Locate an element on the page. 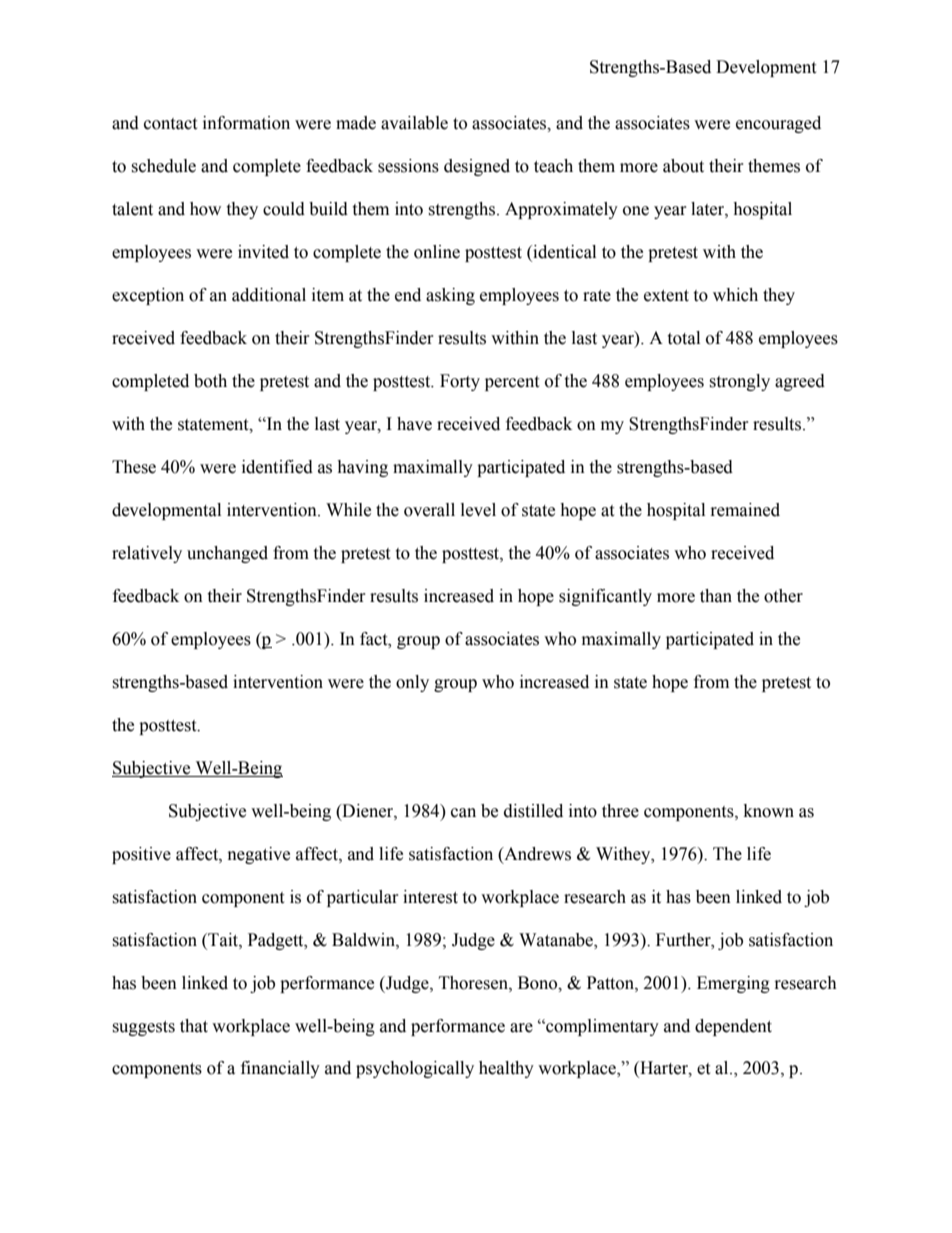  strongly is located at coordinates (739, 382).
